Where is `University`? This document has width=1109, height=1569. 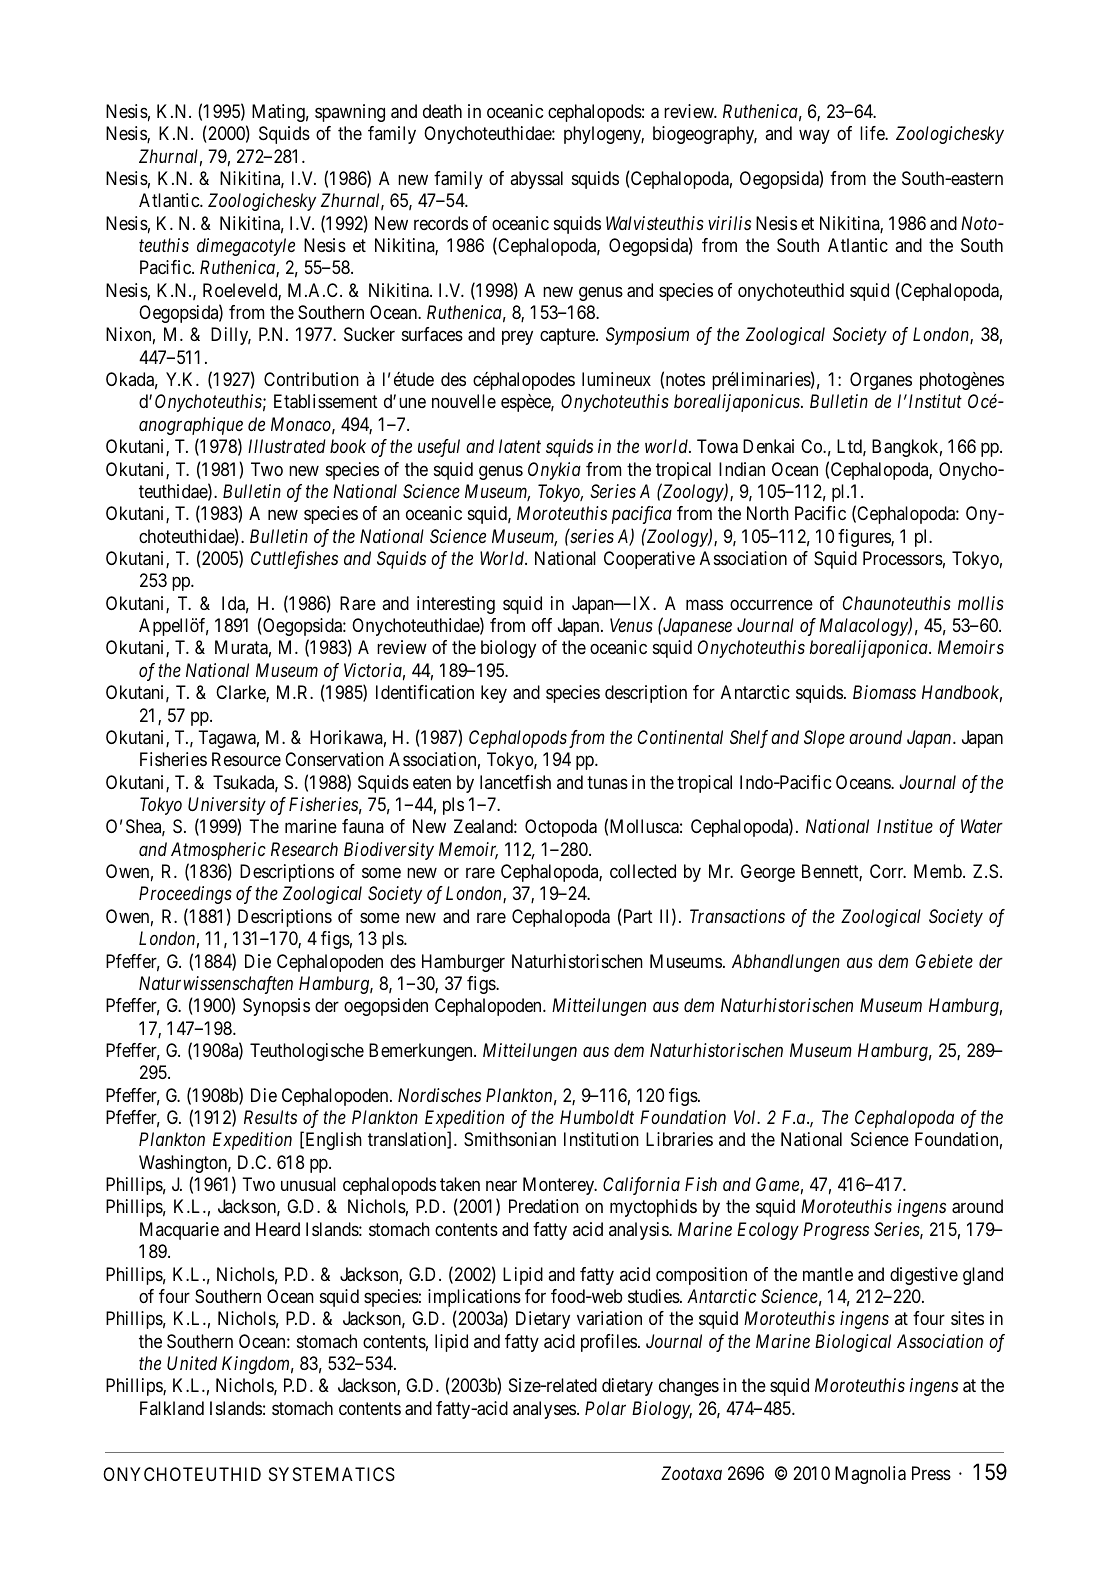
University is located at coordinates (227, 806).
